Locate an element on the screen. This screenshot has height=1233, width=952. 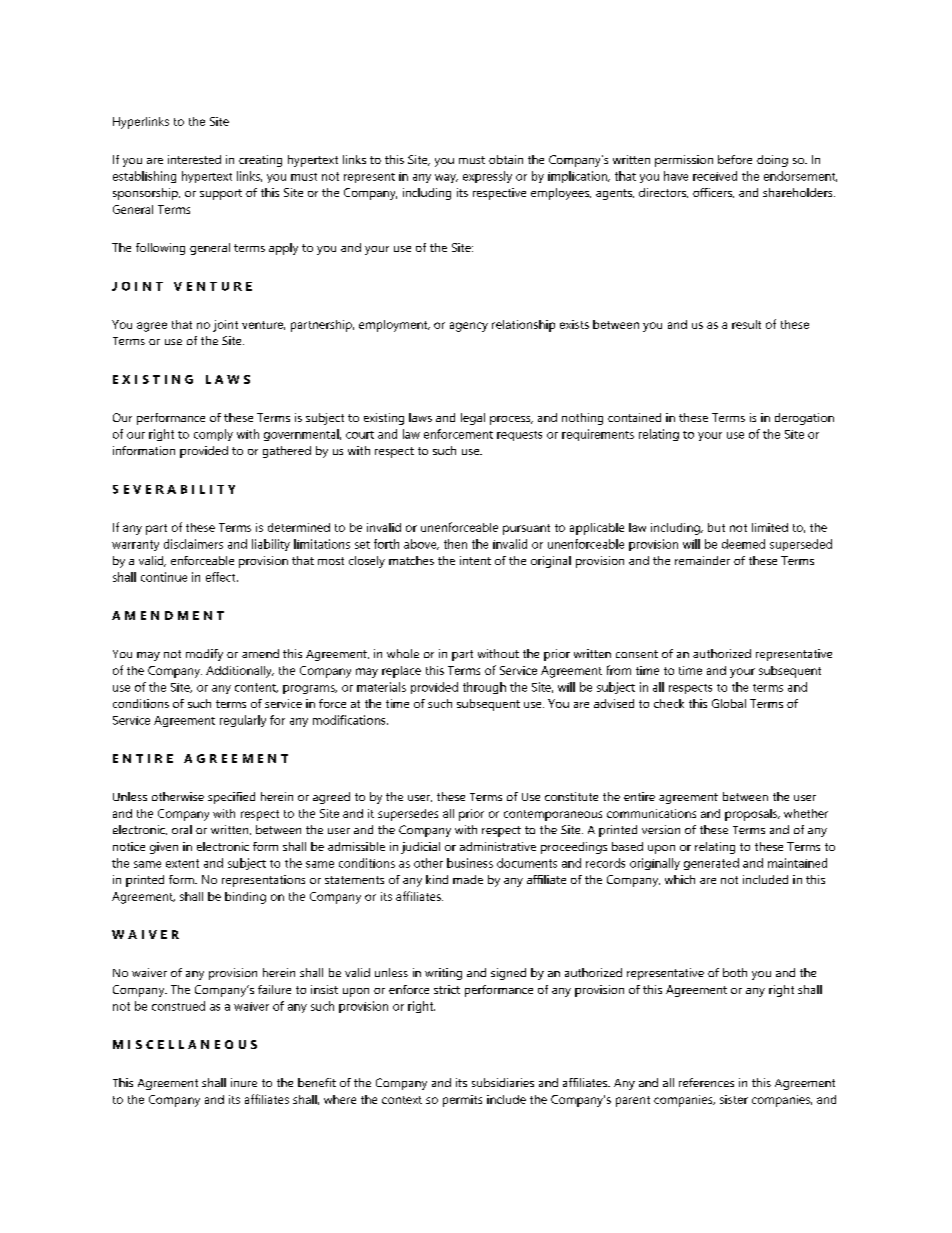
but is located at coordinates (716, 527).
